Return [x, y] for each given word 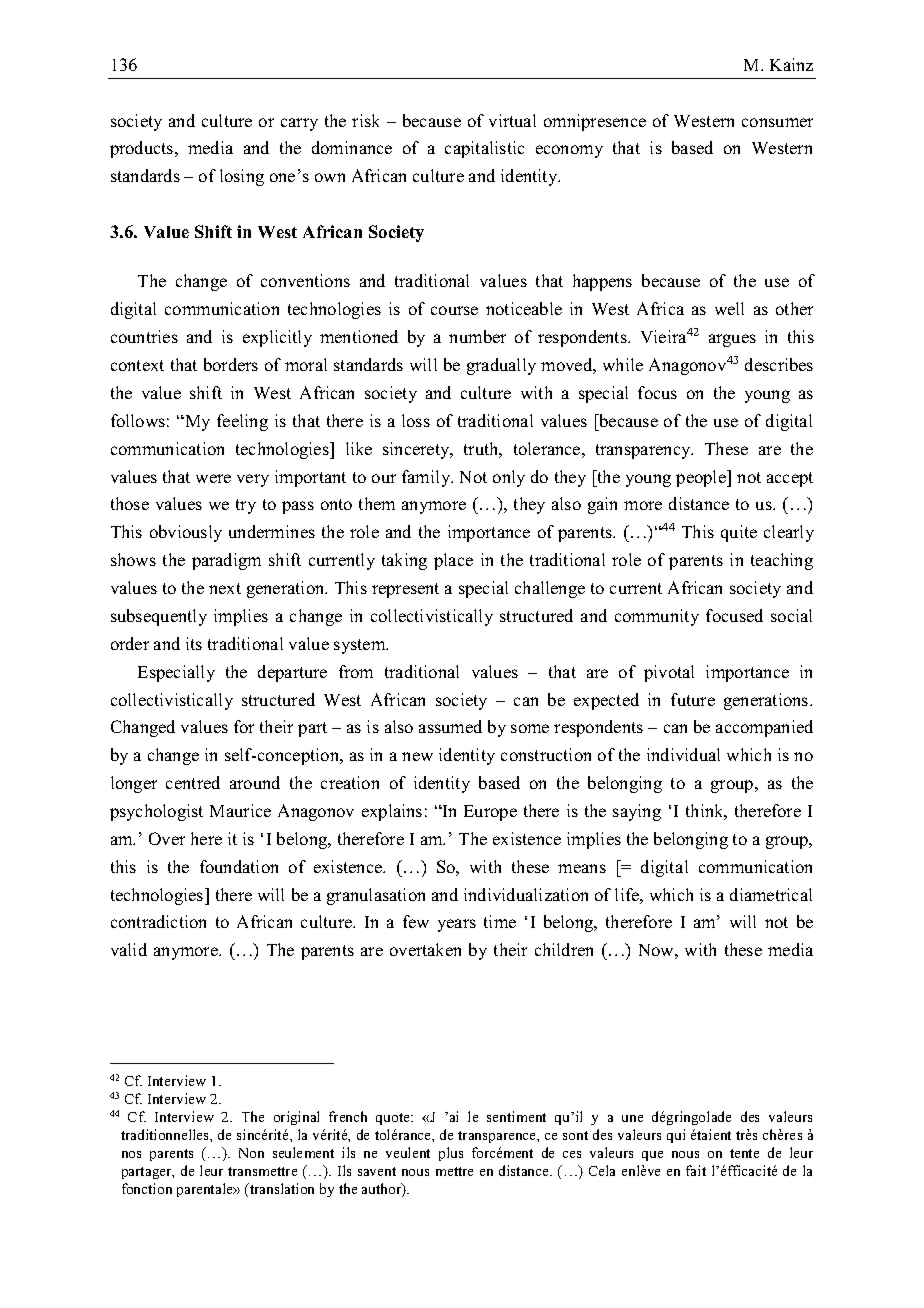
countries [144, 336]
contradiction [158, 921]
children [564, 949]
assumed [450, 726]
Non [251, 1153]
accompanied [764, 728]
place [453, 561]
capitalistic [484, 149]
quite [739, 533]
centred [193, 782]
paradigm [226, 561]
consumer [777, 122]
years [457, 925]
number [477, 336]
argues [732, 340]
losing [242, 177]
